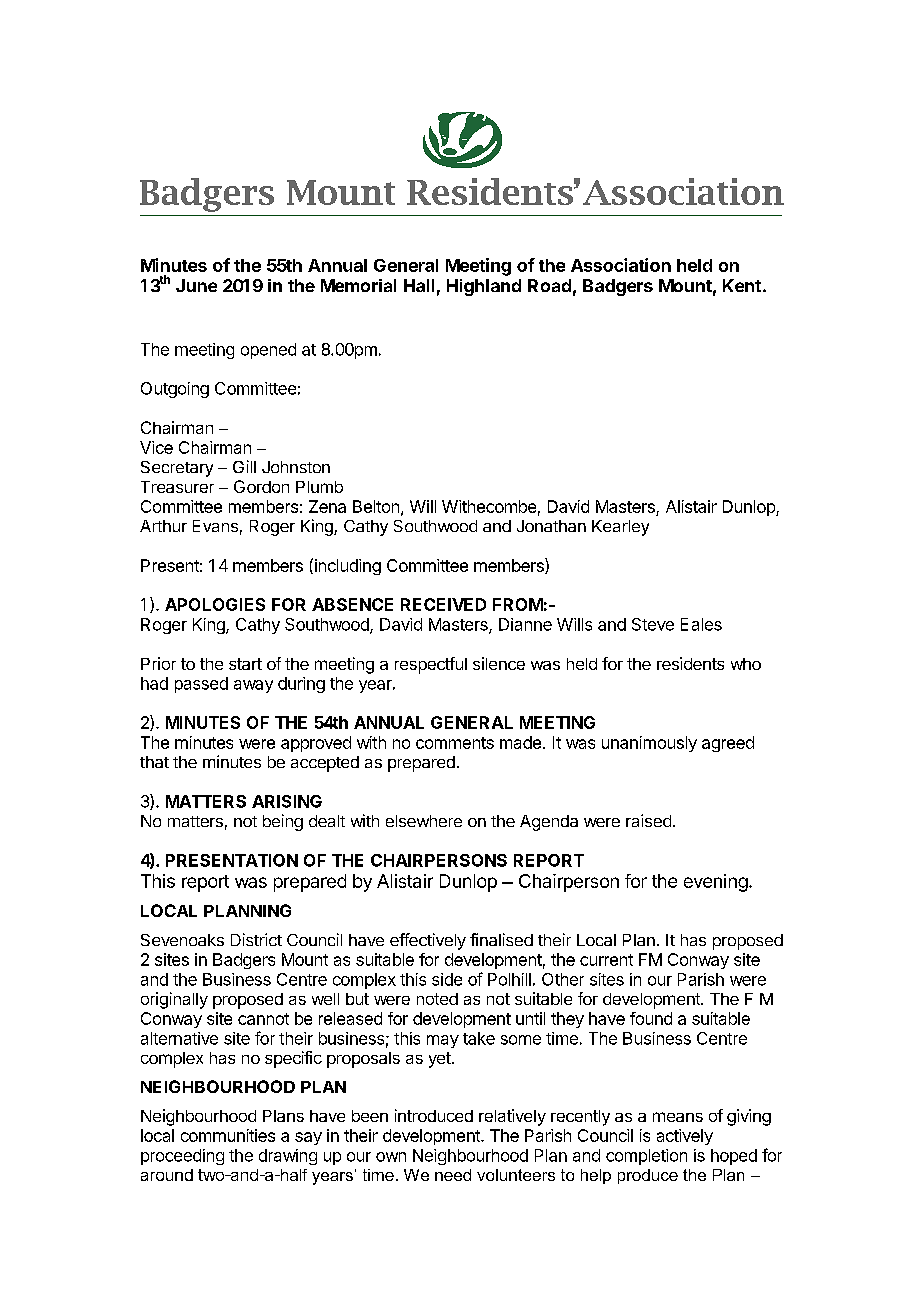 The height and width of the page is (1309, 924). What do you see at coordinates (228, 1135) in the page?
I see `communities` at bounding box center [228, 1135].
